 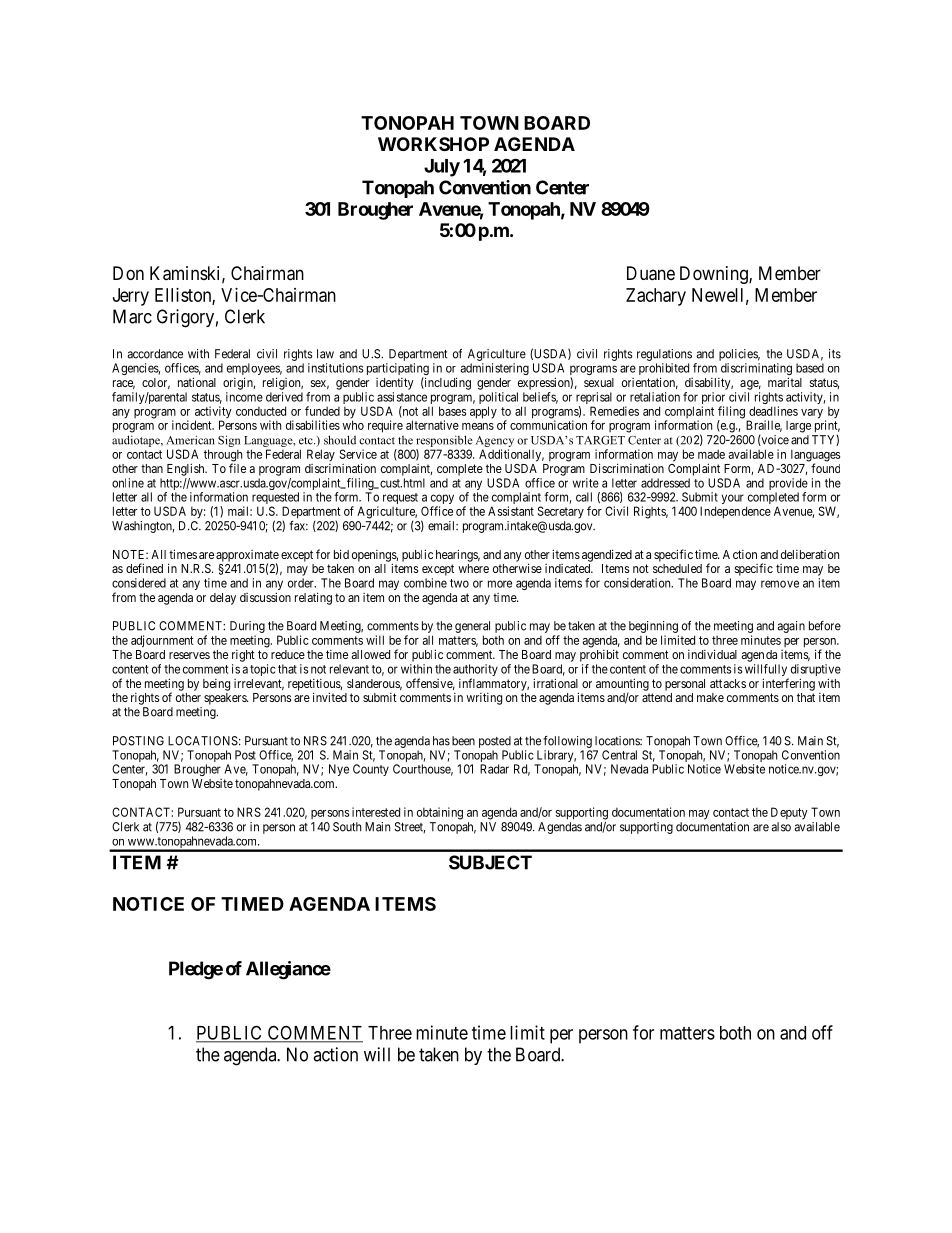 I want to click on SUBJECT, so click(x=490, y=862).
